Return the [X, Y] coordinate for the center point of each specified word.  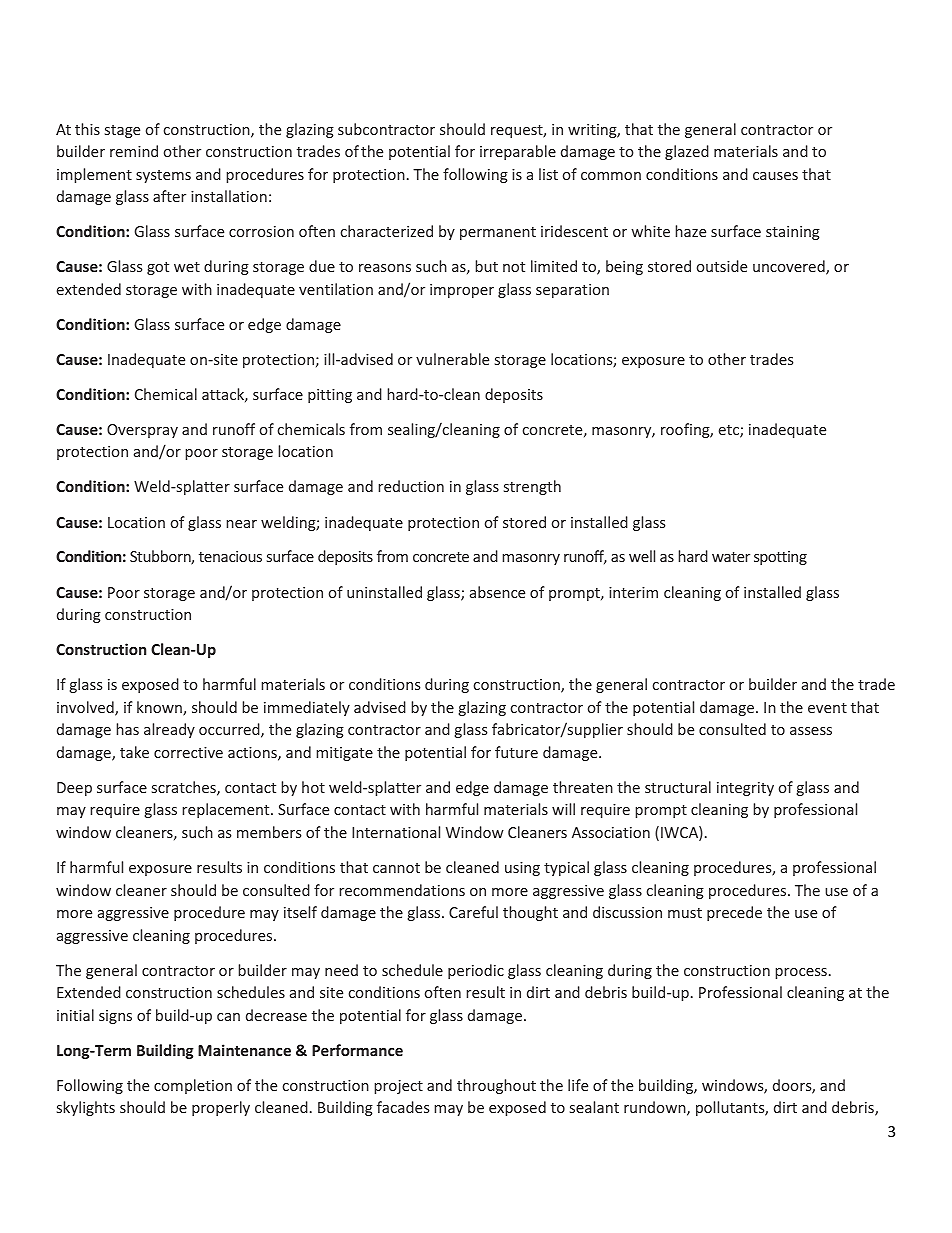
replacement [227, 810]
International [396, 832]
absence [497, 592]
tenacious [230, 556]
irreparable [518, 152]
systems [163, 176]
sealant [594, 1107]
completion [193, 1086]
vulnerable [452, 359]
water [731, 557]
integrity [745, 789]
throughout [496, 1086]
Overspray [142, 431]
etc [730, 431]
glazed [687, 152]
